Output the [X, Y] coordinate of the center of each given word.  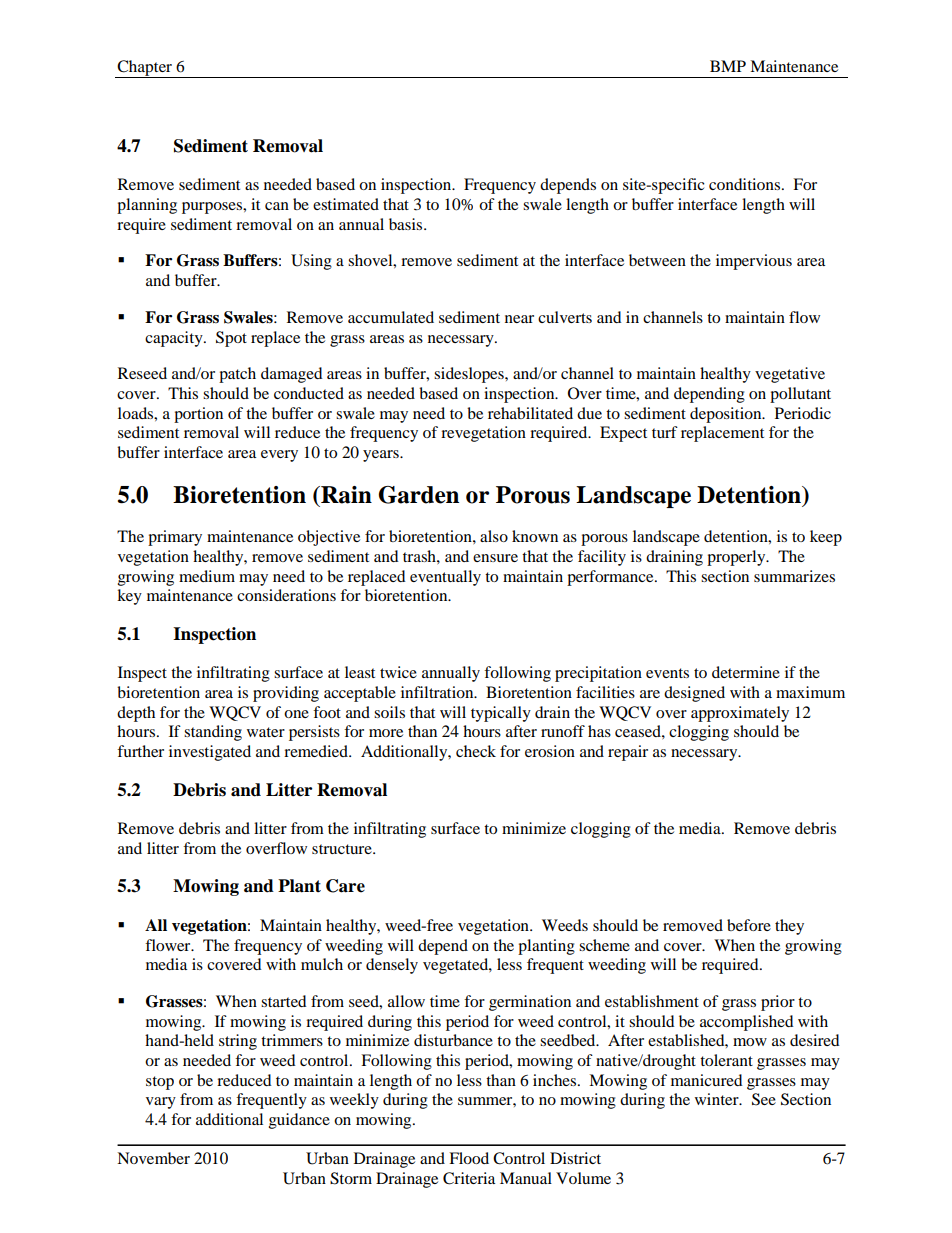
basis [407, 224]
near [519, 319]
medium [207, 576]
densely [392, 966]
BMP [728, 66]
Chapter [145, 69]
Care [345, 886]
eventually [445, 578]
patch [237, 375]
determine [746, 672]
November [153, 1158]
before [749, 925]
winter [718, 1099]
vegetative [790, 375]
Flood [469, 1158]
